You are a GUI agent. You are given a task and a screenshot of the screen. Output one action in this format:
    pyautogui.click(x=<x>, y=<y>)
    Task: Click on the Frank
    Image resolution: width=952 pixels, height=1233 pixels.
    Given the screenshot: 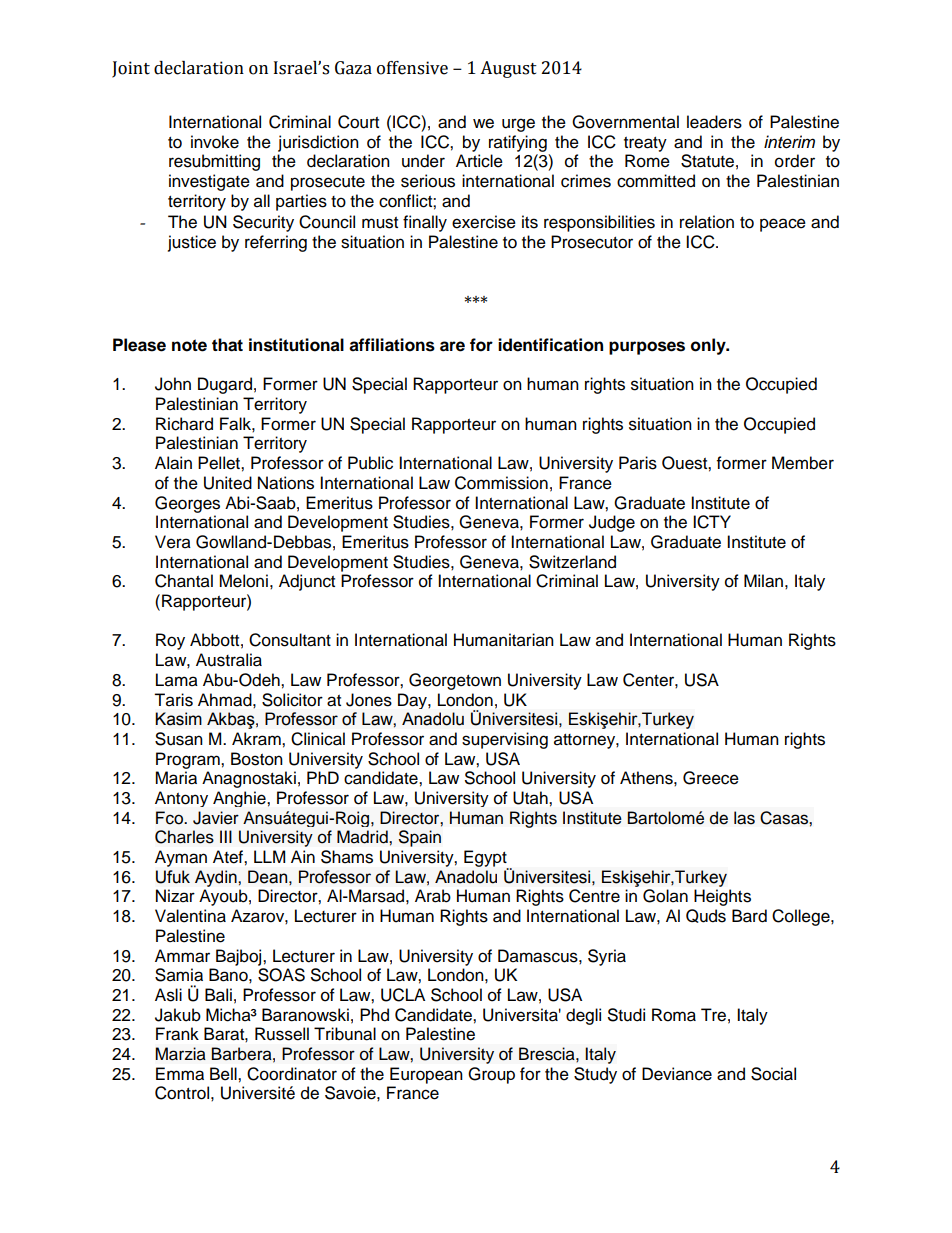 What is the action you would take?
    pyautogui.click(x=177, y=1034)
